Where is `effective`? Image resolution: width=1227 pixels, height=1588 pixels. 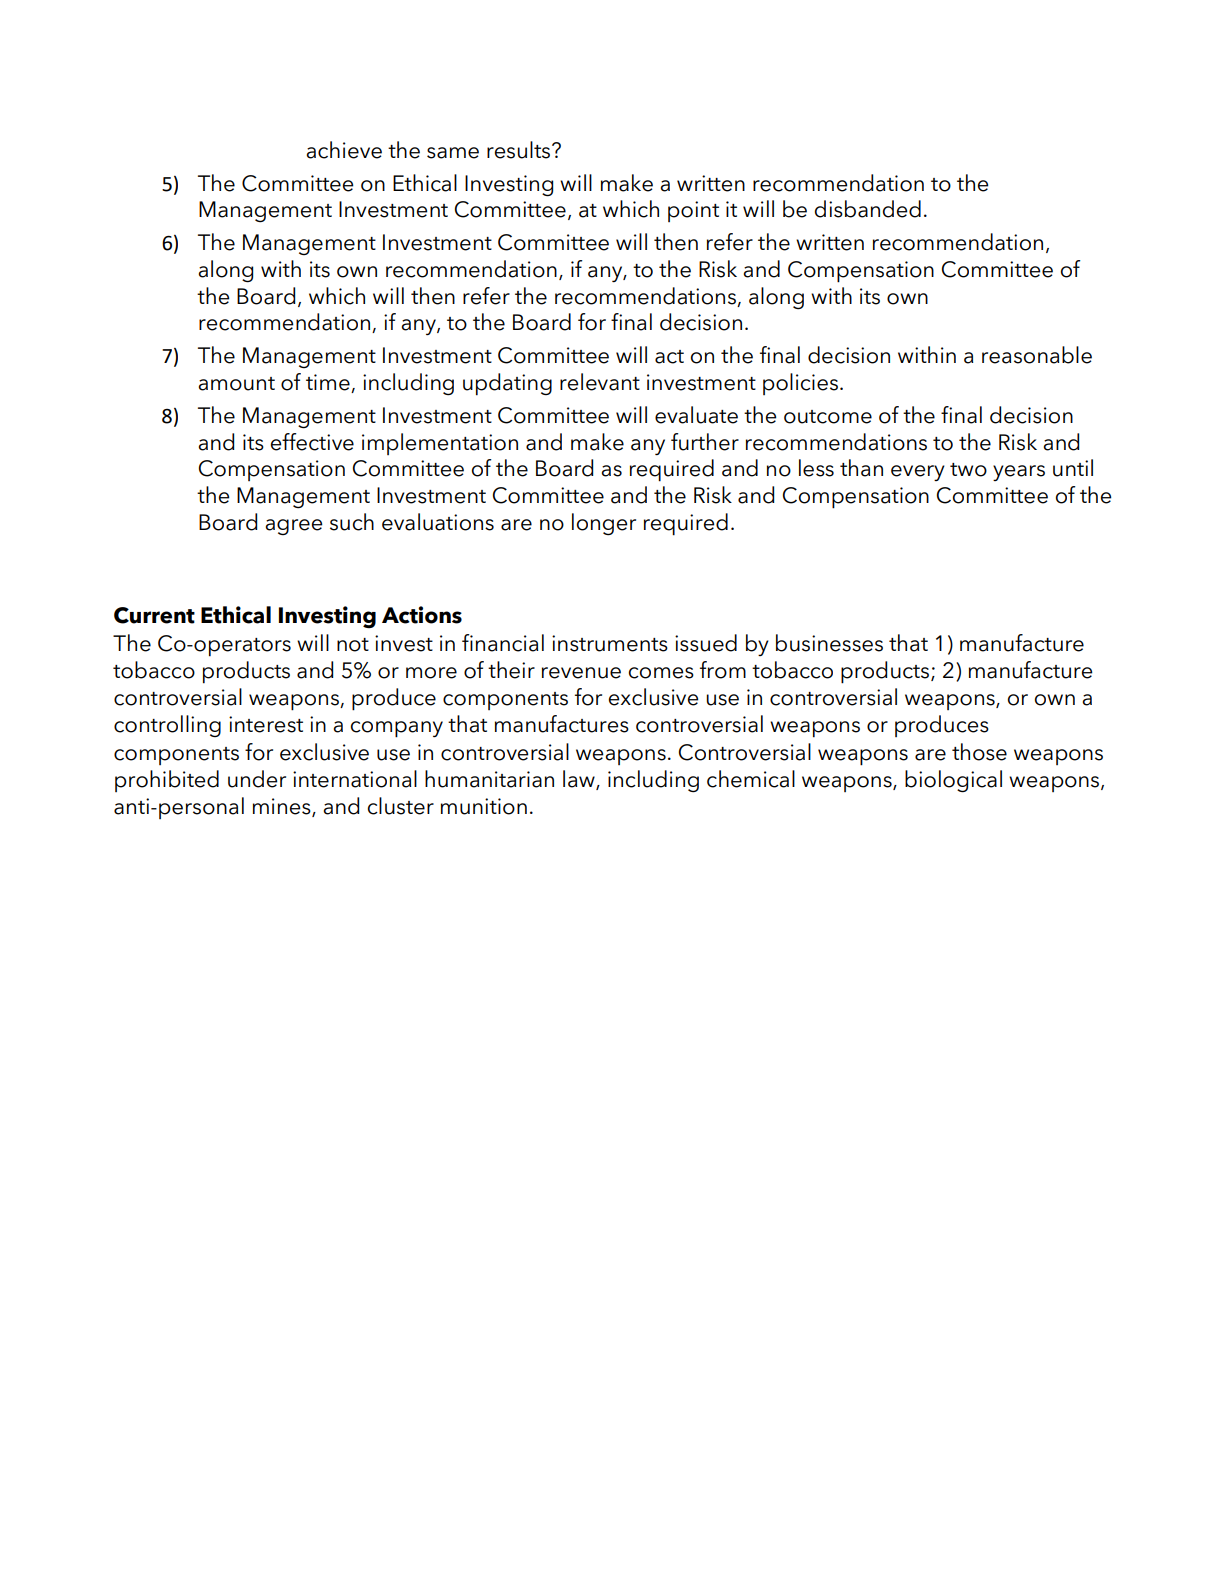
effective is located at coordinates (312, 442).
